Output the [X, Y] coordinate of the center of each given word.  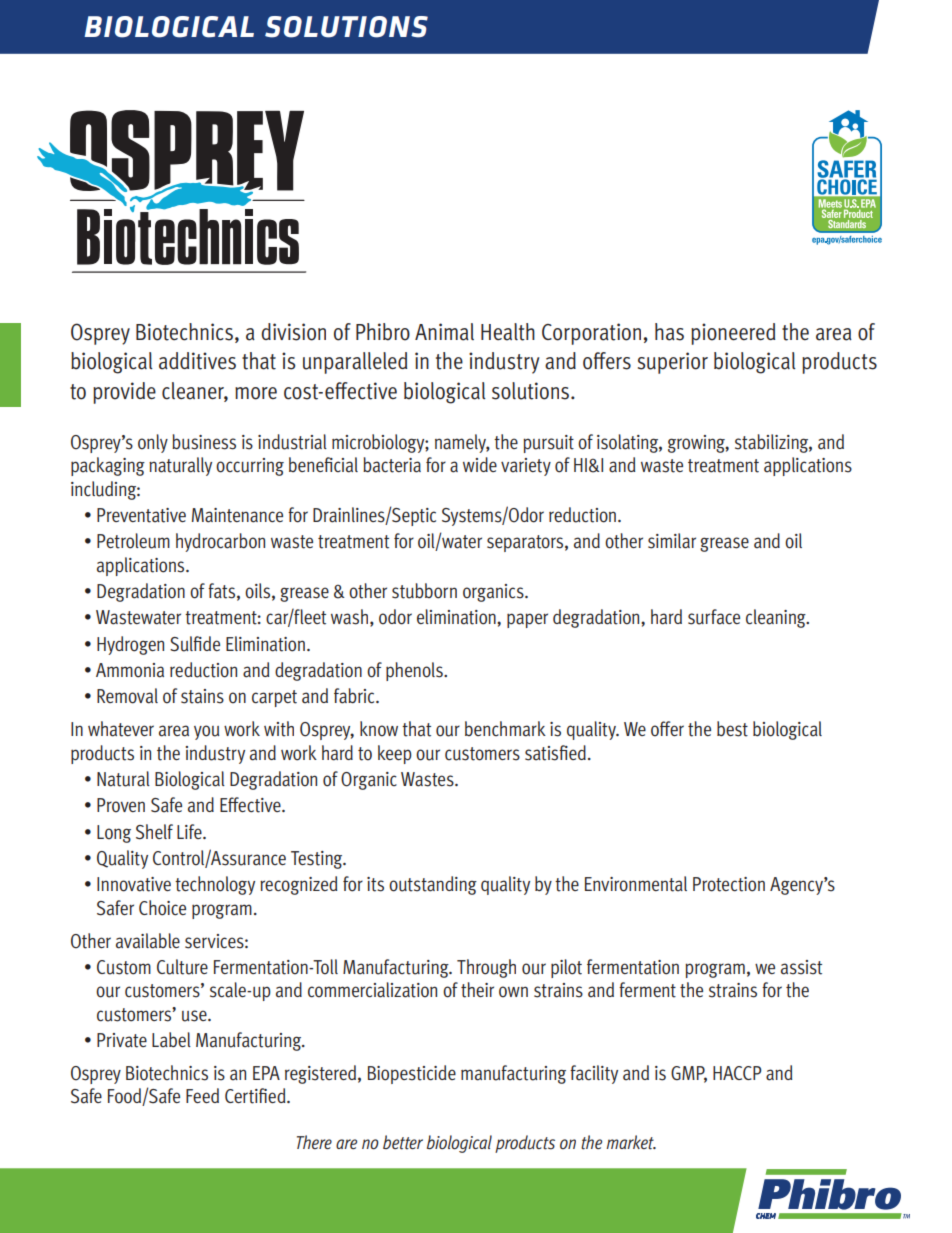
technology [215, 885]
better [403, 1142]
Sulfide [195, 644]
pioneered [733, 334]
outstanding [433, 885]
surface [714, 617]
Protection [729, 884]
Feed [202, 1095]
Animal [444, 332]
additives [197, 361]
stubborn [424, 591]
